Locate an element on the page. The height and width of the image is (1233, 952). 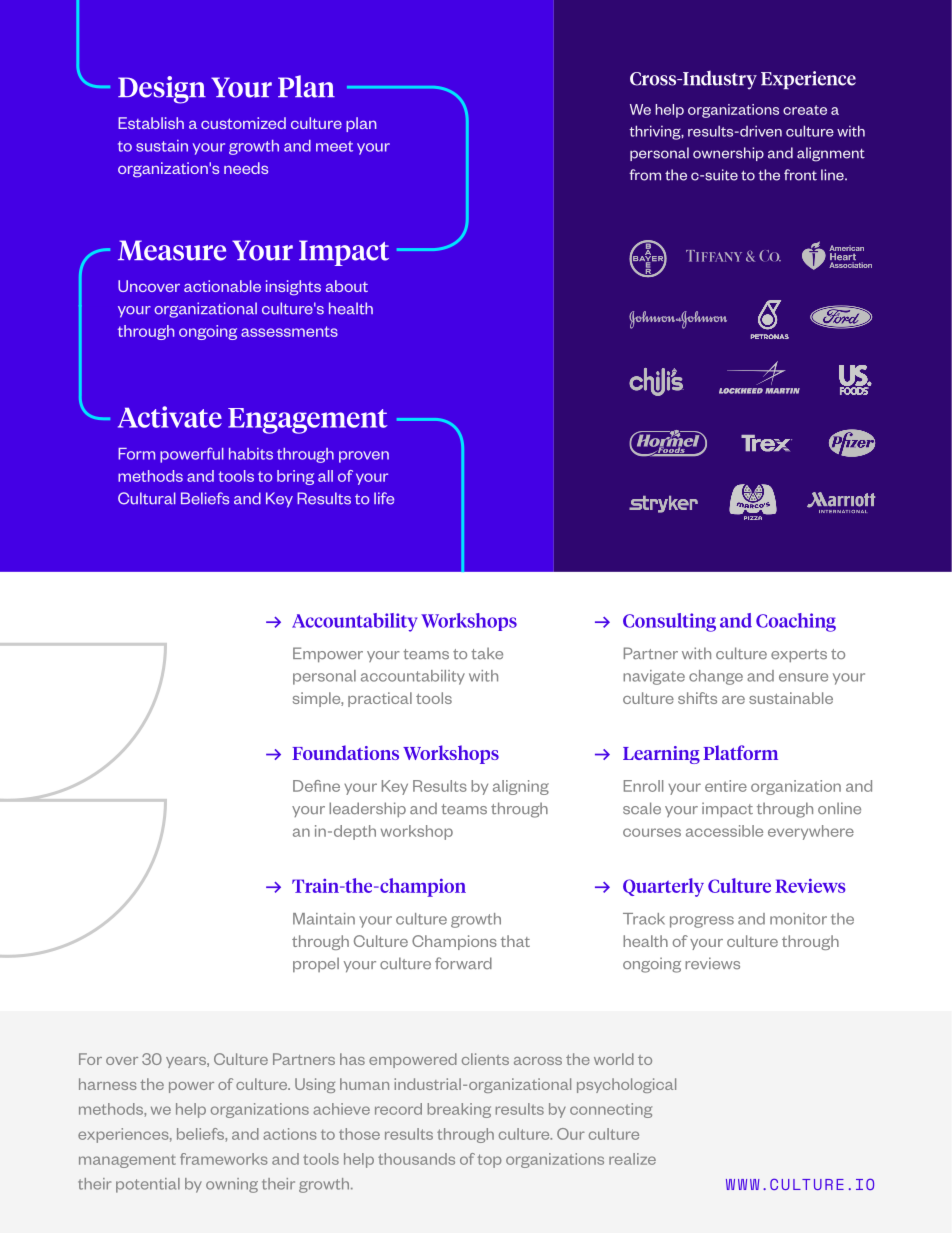
meet is located at coordinates (334, 146).
